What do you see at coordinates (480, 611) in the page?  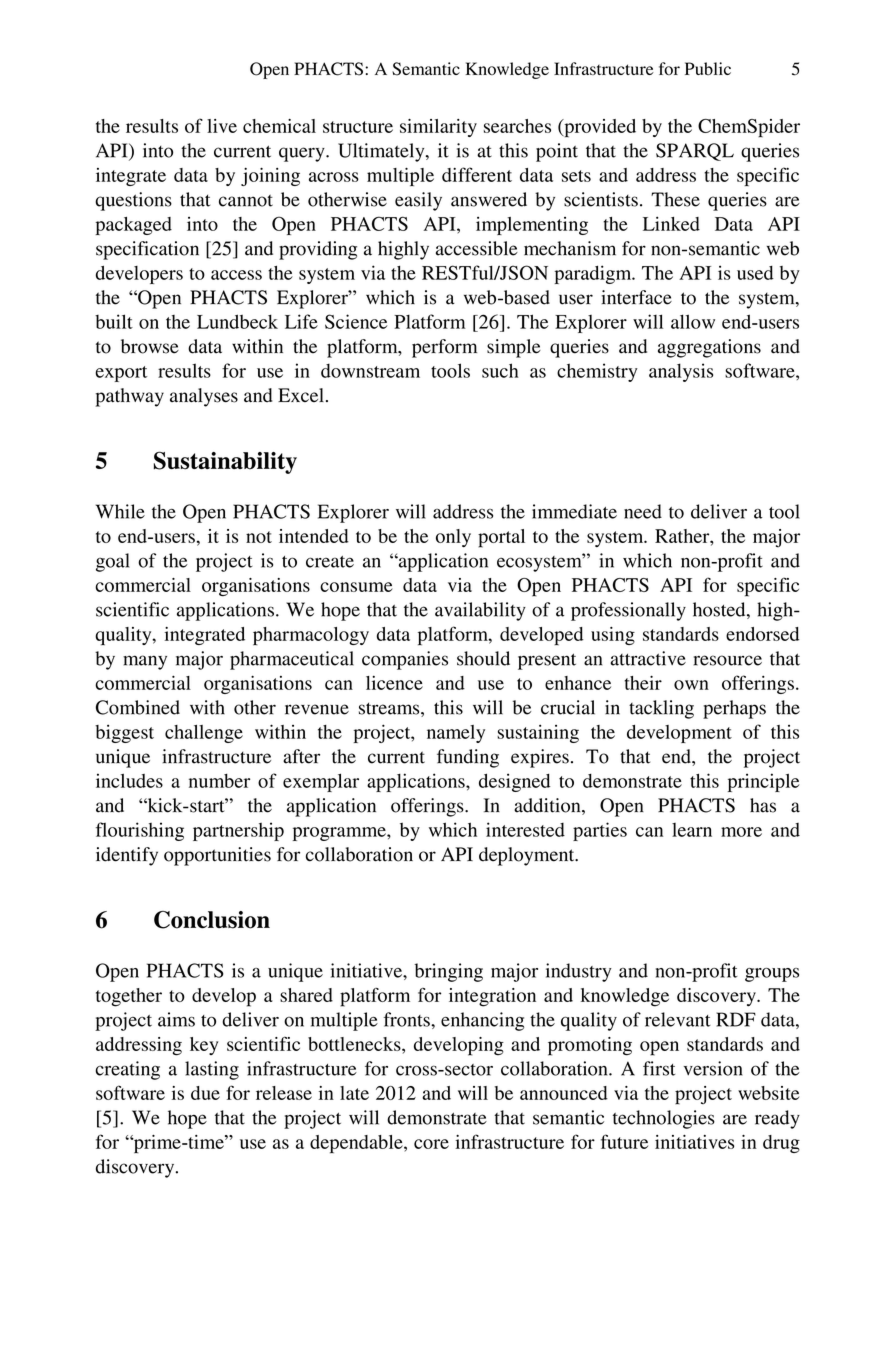 I see `availability` at bounding box center [480, 611].
